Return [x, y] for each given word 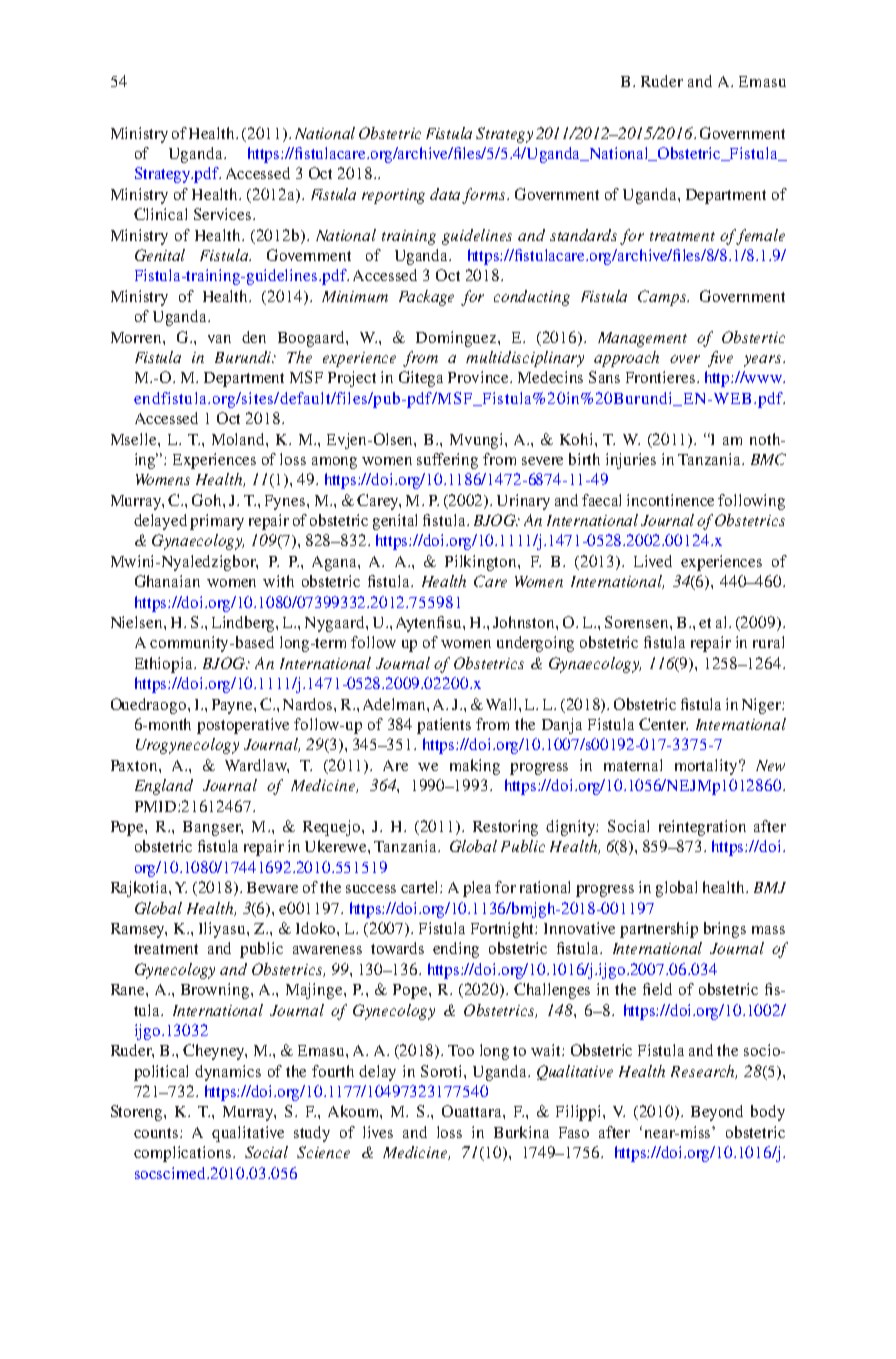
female [761, 237]
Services [224, 214]
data [445, 194]
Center [663, 724]
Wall [503, 704]
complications [182, 1154]
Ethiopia [165, 665]
